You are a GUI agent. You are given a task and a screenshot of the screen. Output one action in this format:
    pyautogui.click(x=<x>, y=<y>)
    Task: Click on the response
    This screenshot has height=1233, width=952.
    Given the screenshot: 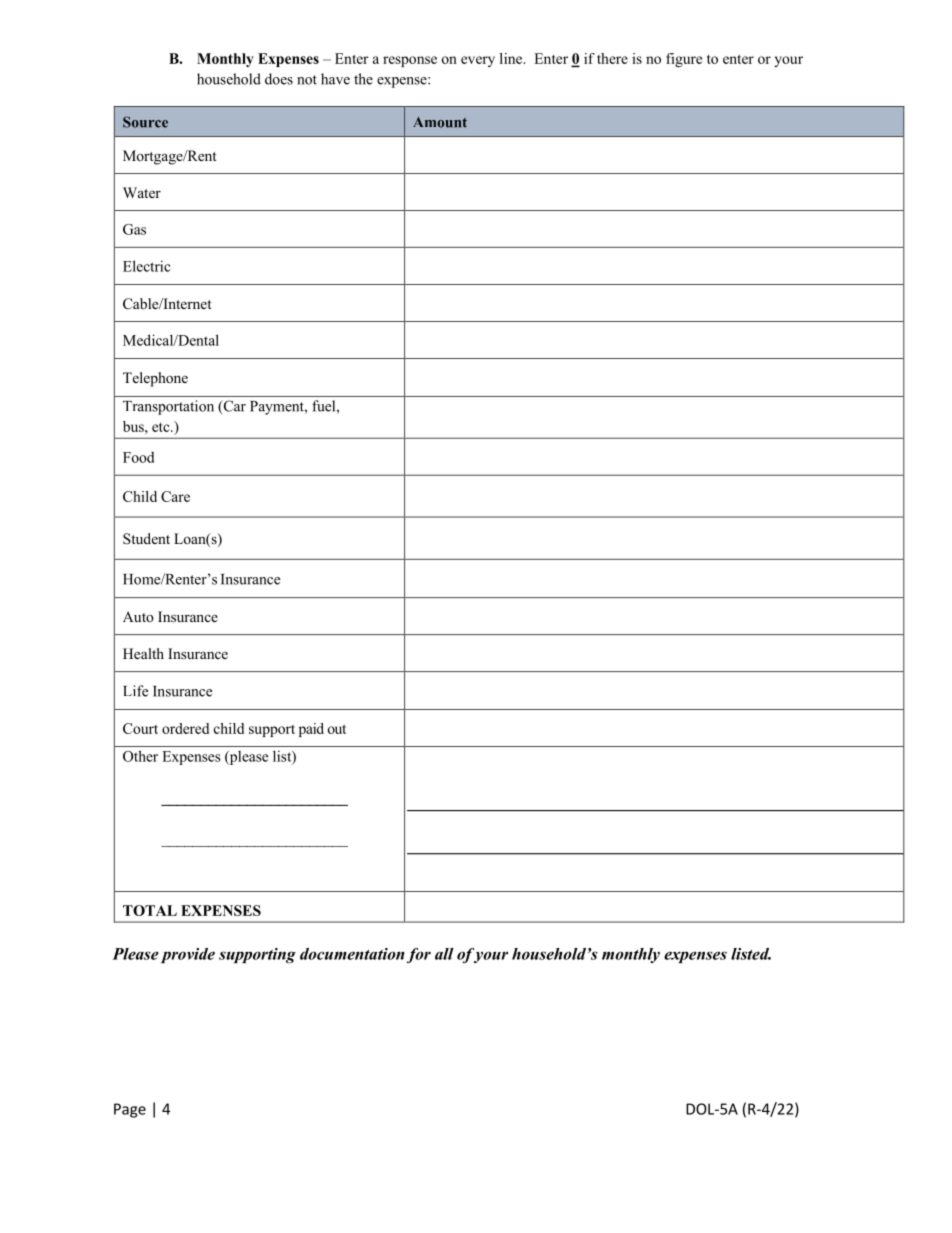 What is the action you would take?
    pyautogui.click(x=410, y=61)
